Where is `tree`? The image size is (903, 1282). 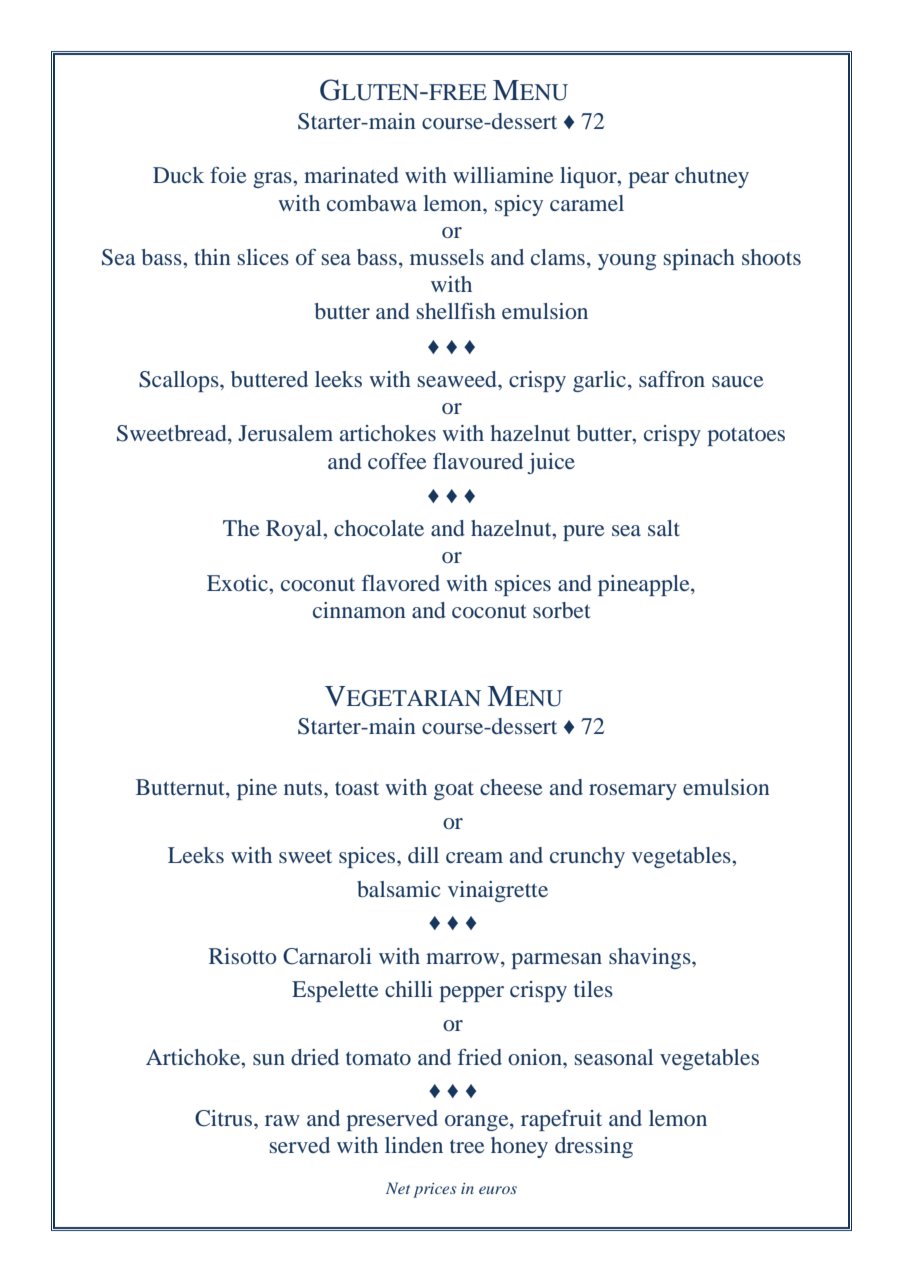 tree is located at coordinates (467, 1146).
